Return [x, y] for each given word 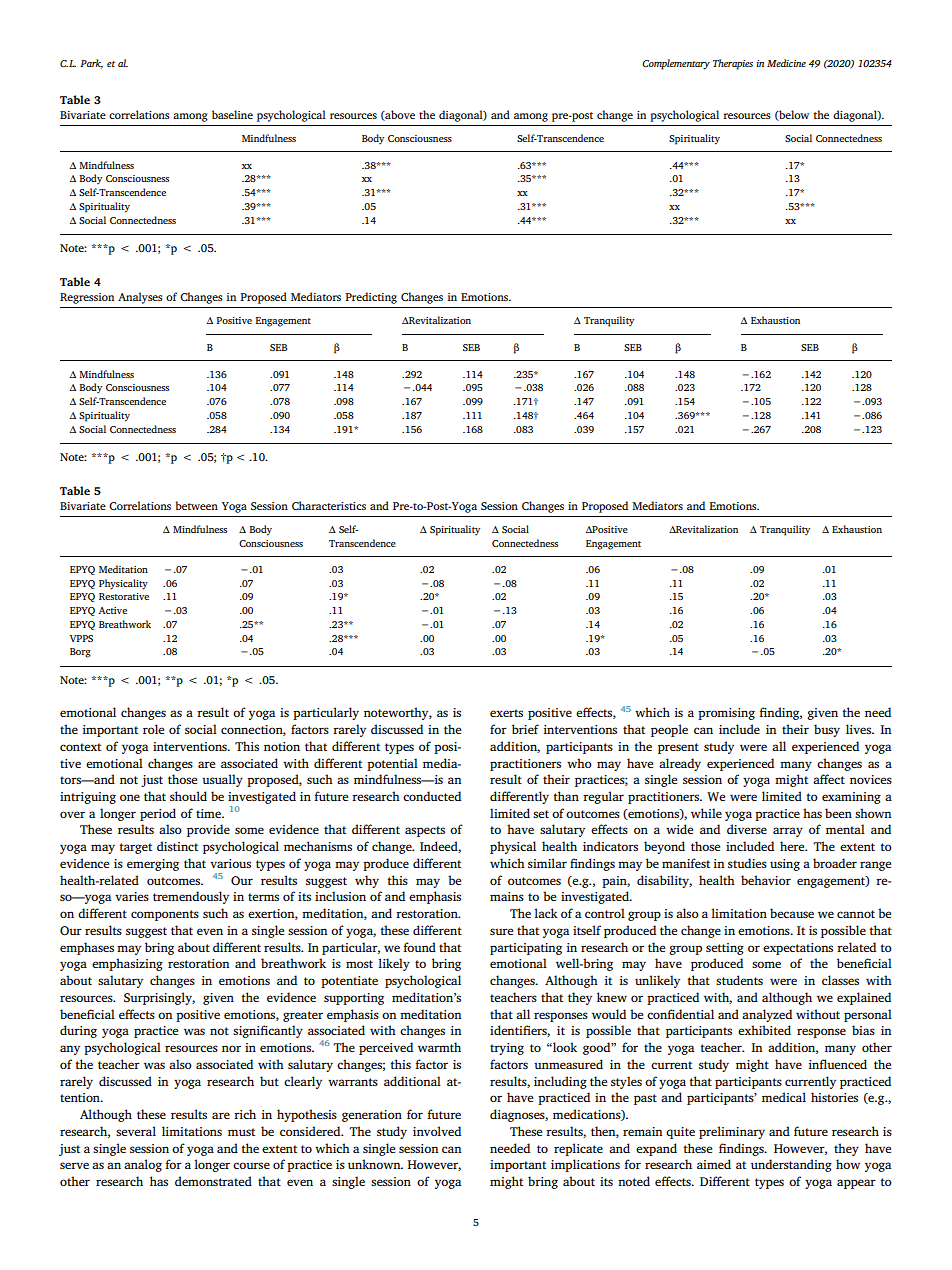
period [158, 814]
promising [726, 714]
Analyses [140, 298]
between [196, 505]
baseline [232, 114]
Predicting [371, 298]
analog [143, 1165]
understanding [791, 1165]
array [788, 832]
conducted [432, 796]
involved [437, 1131]
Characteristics [329, 505]
